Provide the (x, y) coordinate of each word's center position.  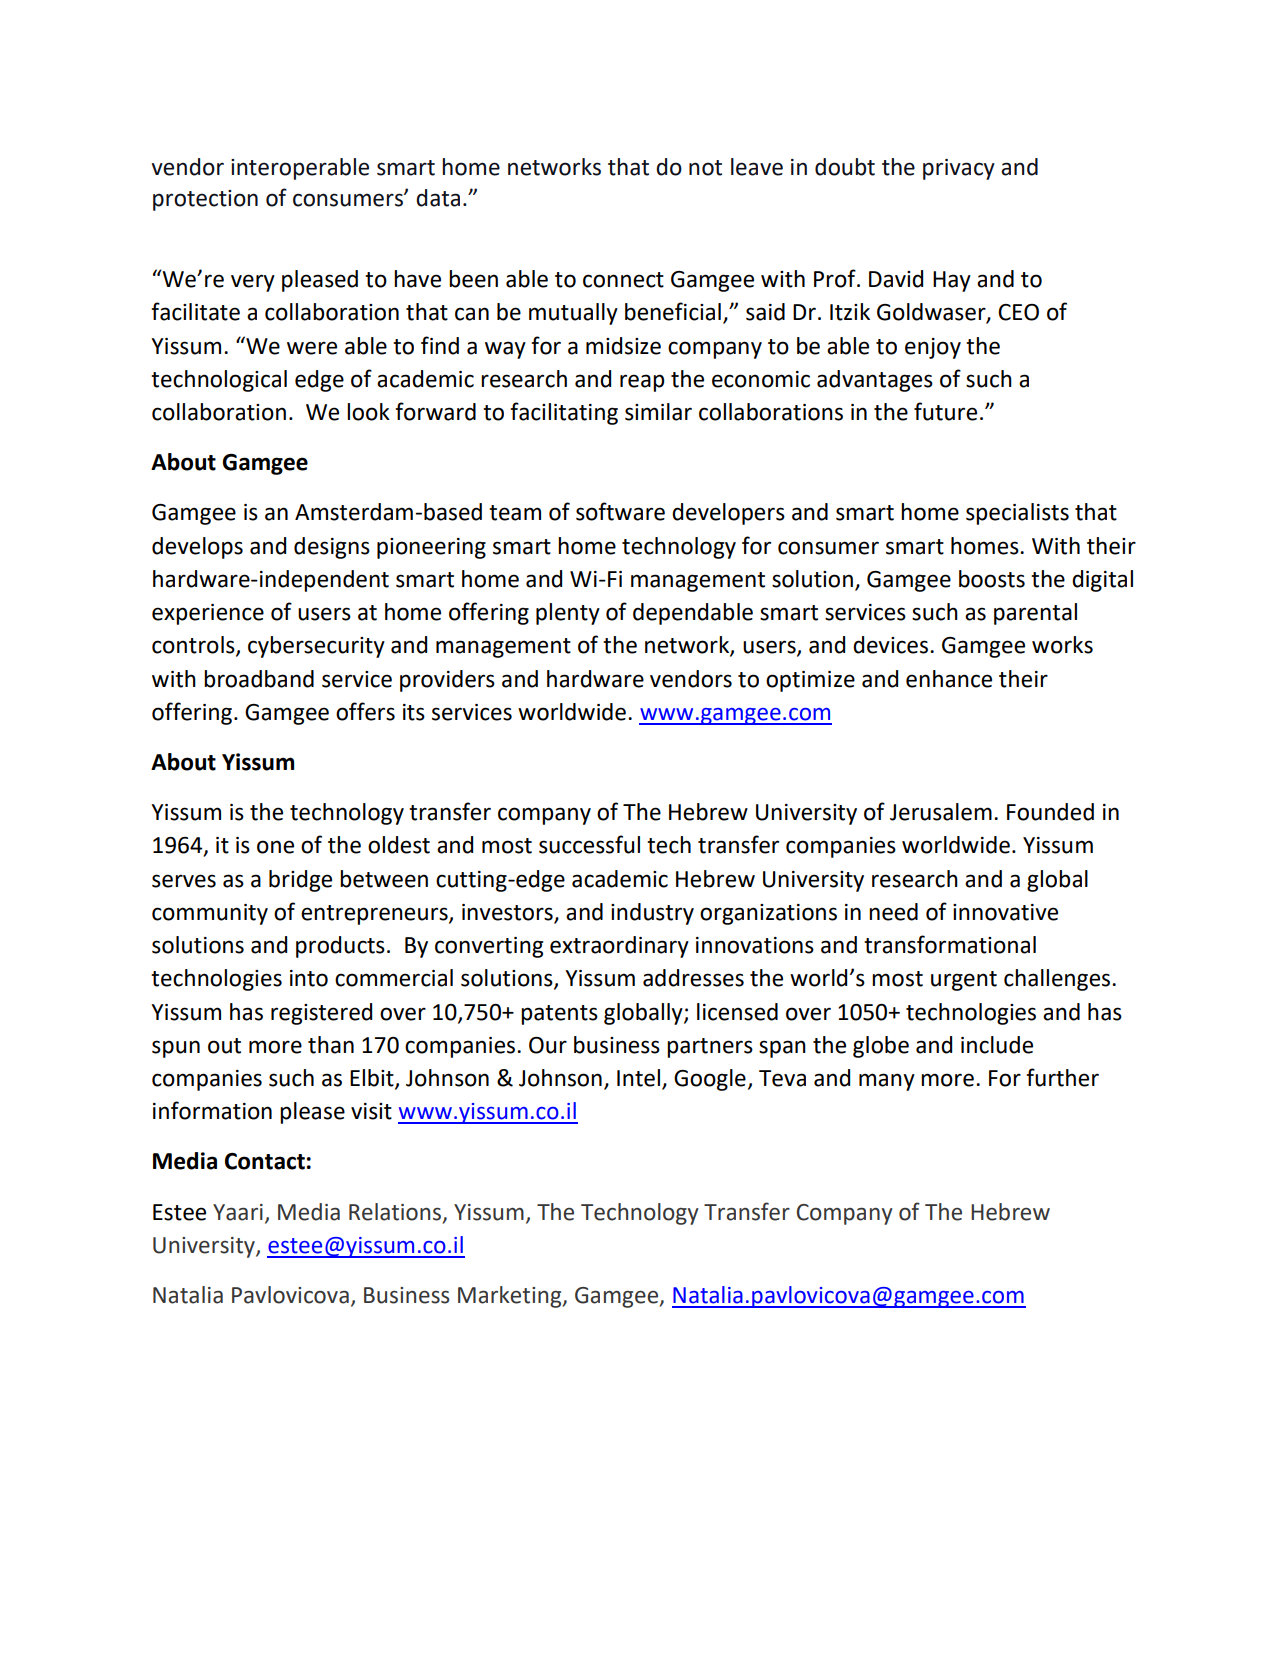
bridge (300, 881)
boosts (992, 579)
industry (652, 914)
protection (205, 200)
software (620, 511)
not (705, 168)
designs (332, 548)
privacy (959, 169)
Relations (396, 1212)
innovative (1005, 912)
